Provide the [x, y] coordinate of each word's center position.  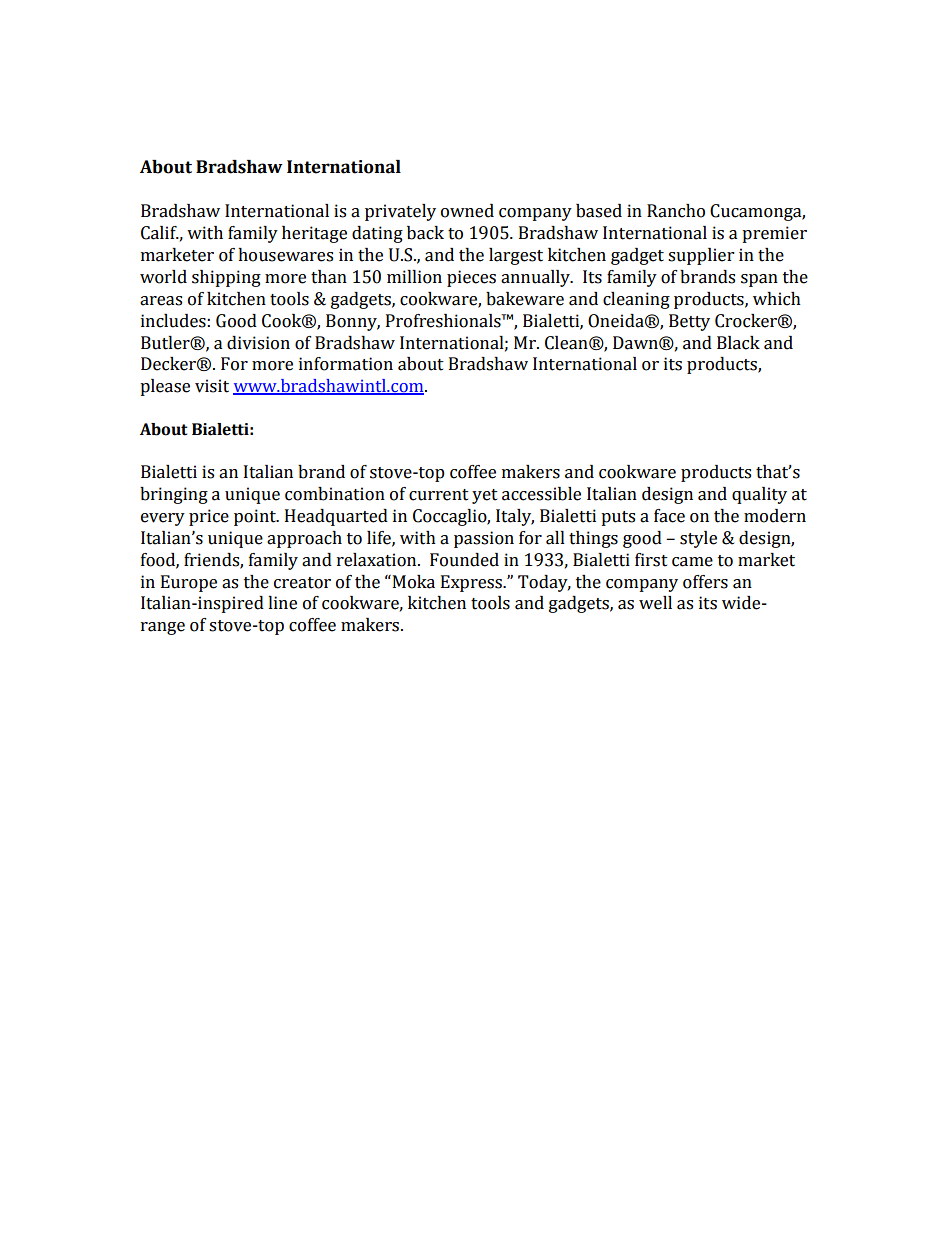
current [439, 495]
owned [467, 211]
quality [759, 495]
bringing [174, 495]
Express [472, 583]
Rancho [676, 211]
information [346, 364]
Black [738, 343]
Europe [189, 583]
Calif [160, 233]
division [258, 343]
